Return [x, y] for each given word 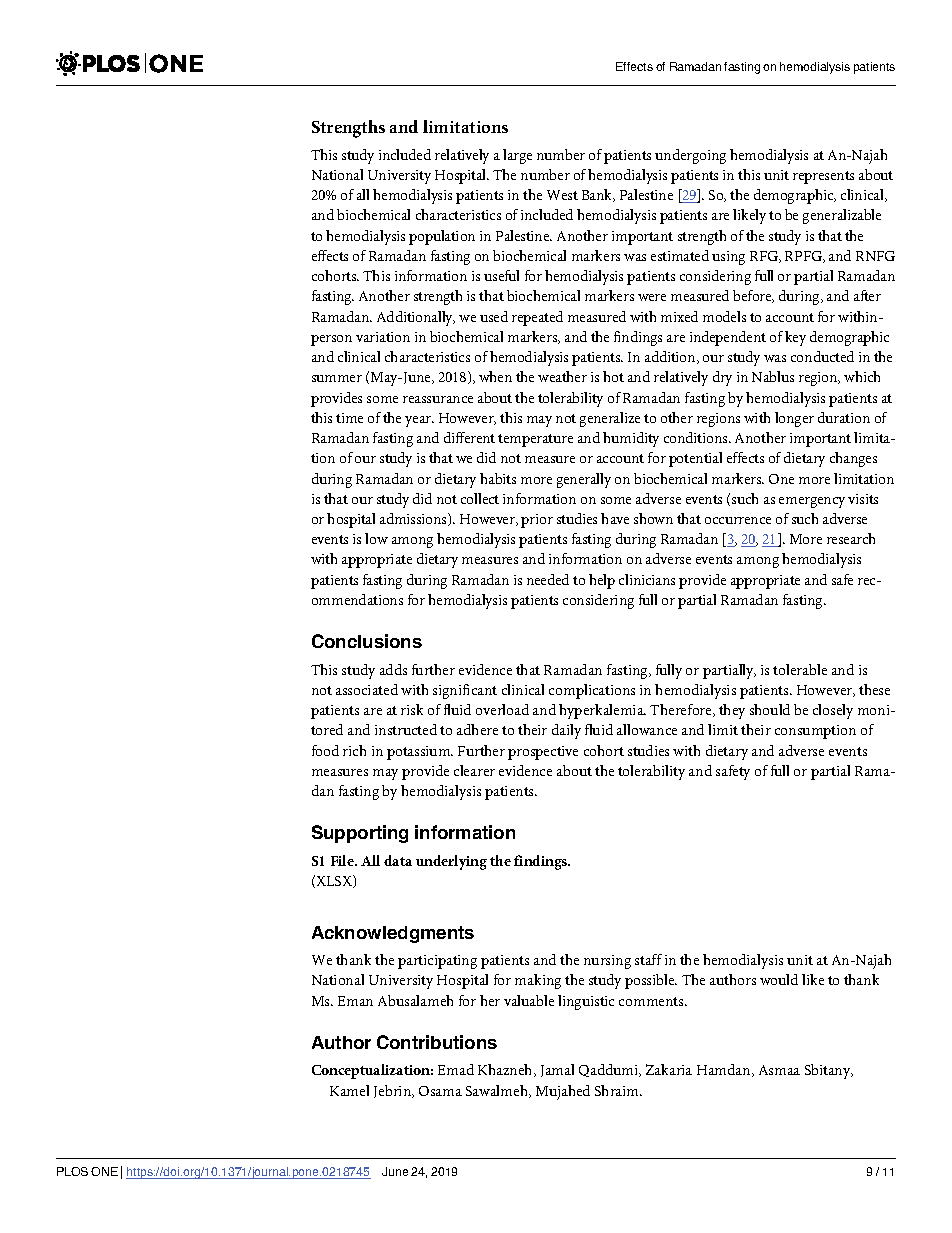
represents [823, 177]
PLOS [72, 1171]
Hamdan [725, 1070]
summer [337, 378]
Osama [440, 1091]
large [517, 156]
